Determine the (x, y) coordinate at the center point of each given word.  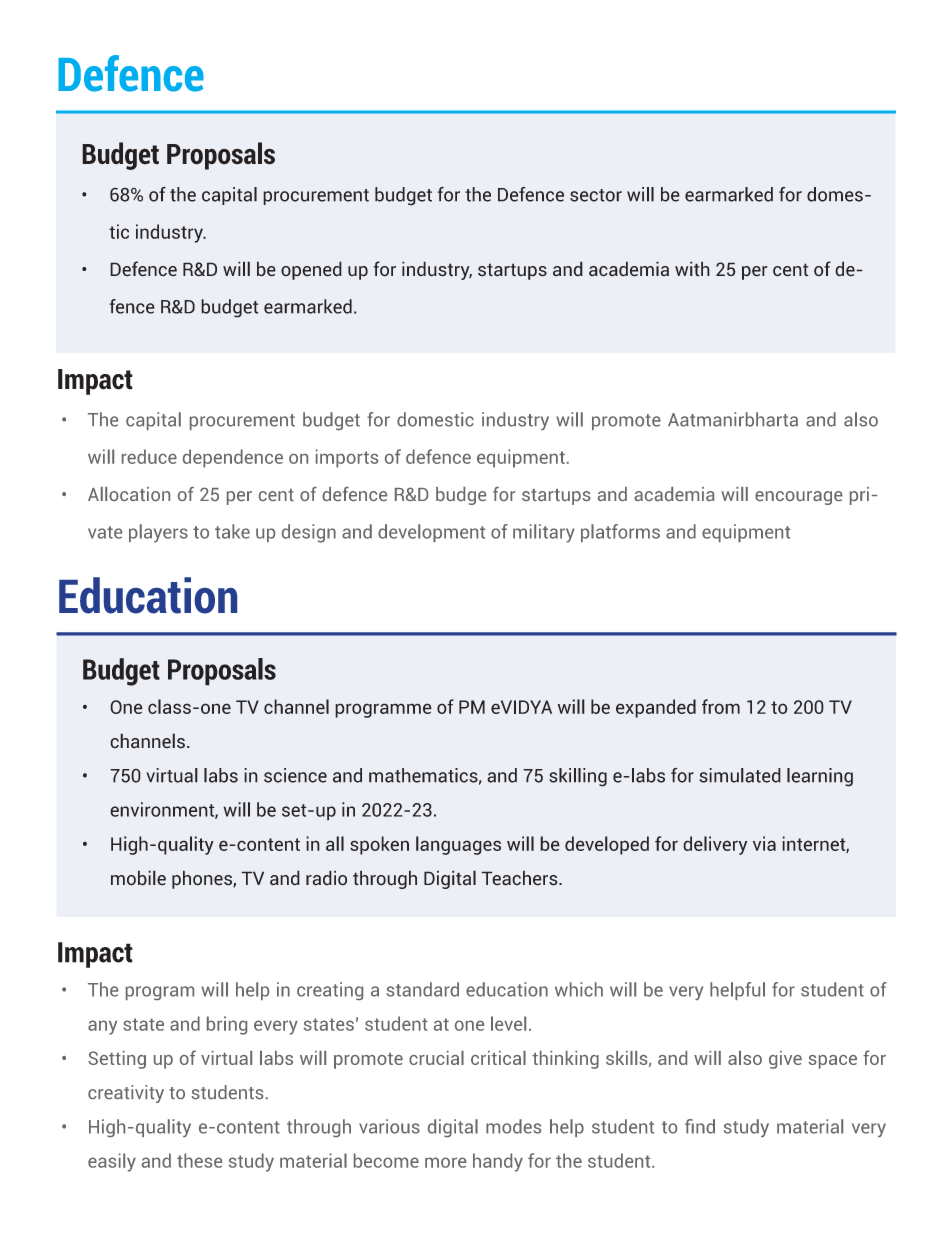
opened (311, 270)
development (431, 533)
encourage (799, 498)
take (232, 531)
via (764, 843)
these (199, 1160)
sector (596, 195)
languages (458, 845)
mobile (138, 878)
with (692, 268)
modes (513, 1126)
